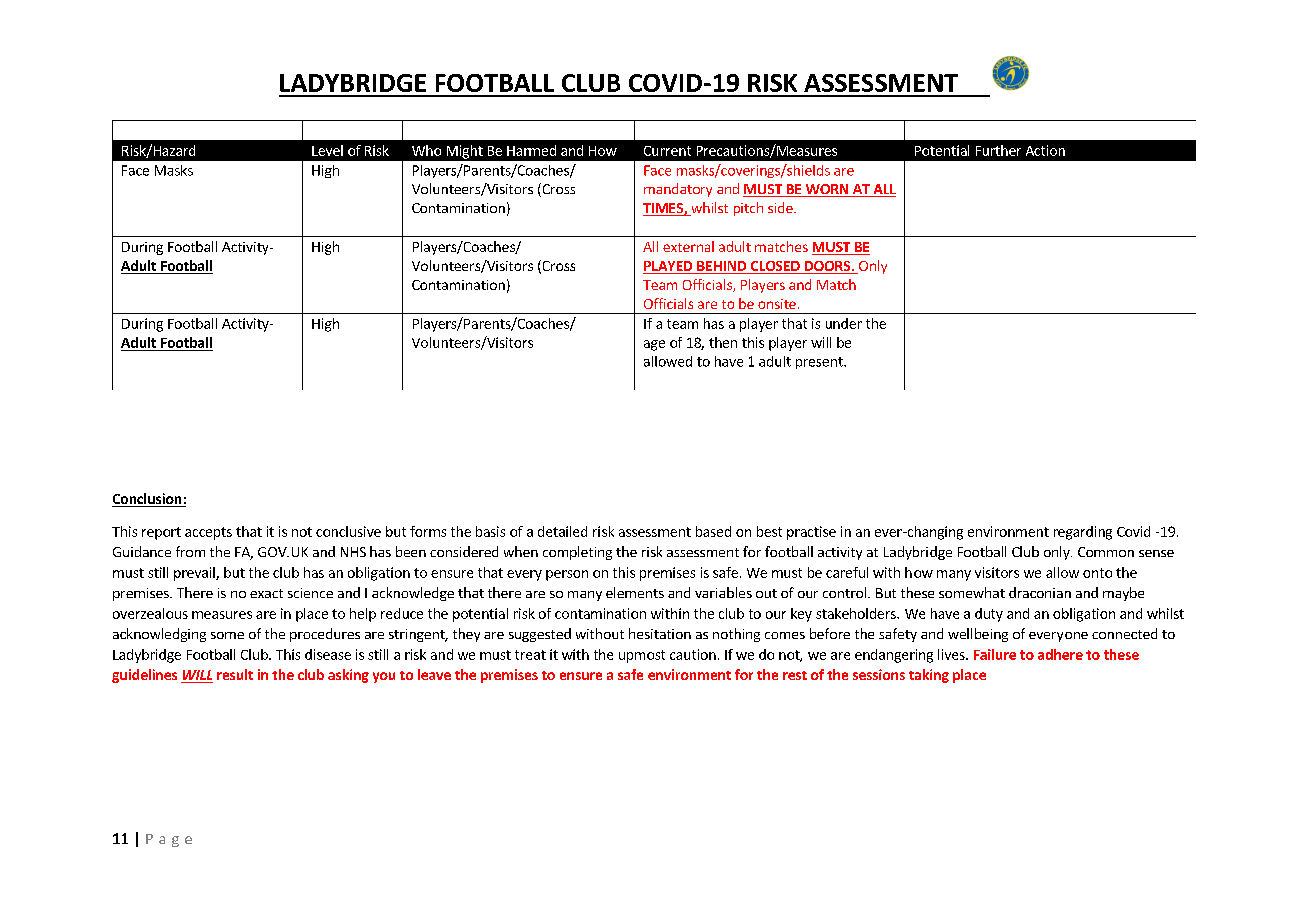  What do you see at coordinates (827, 267) in the document?
I see `DOORS` at bounding box center [827, 267].
